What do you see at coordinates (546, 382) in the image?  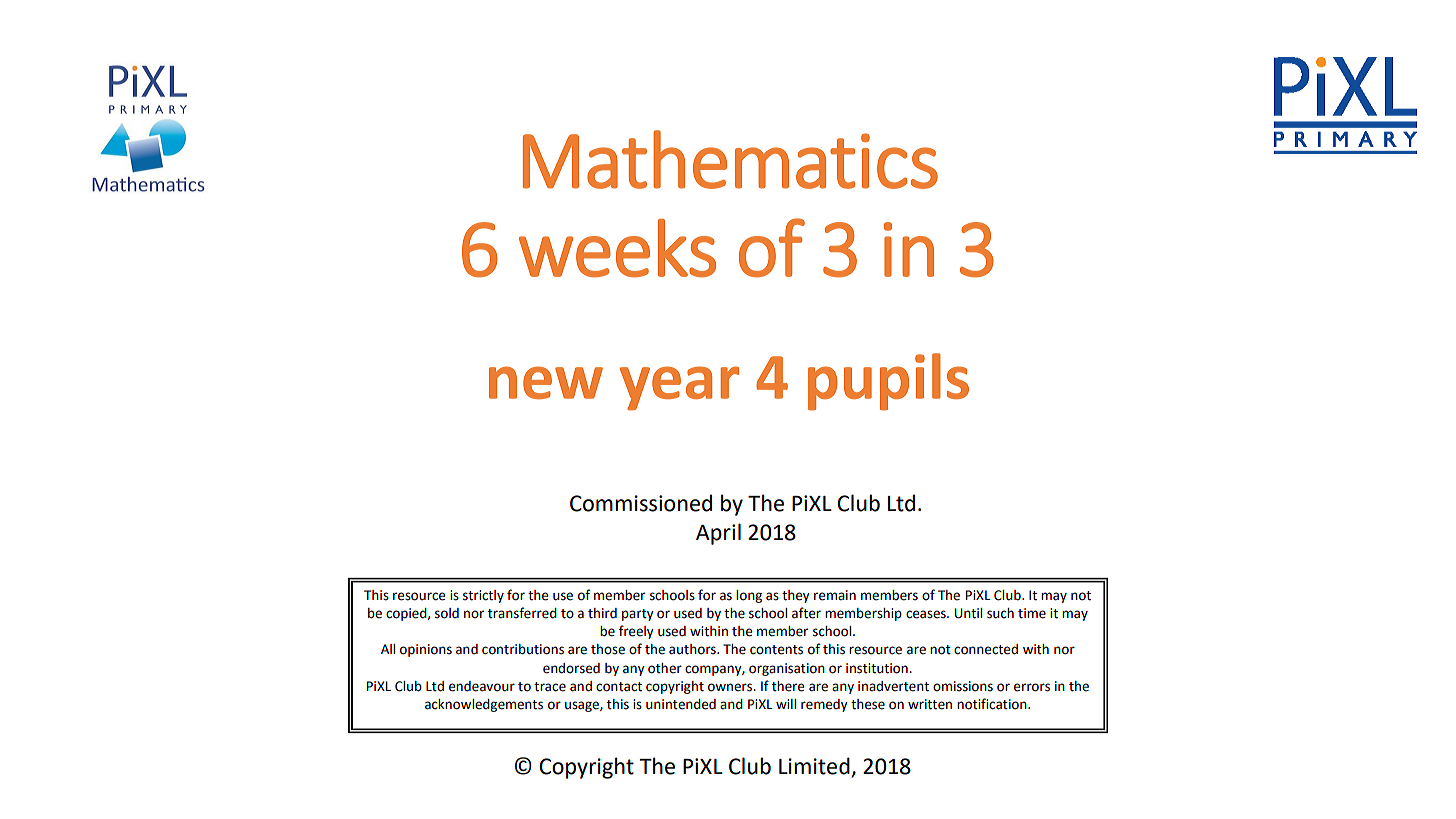 I see `new` at bounding box center [546, 382].
